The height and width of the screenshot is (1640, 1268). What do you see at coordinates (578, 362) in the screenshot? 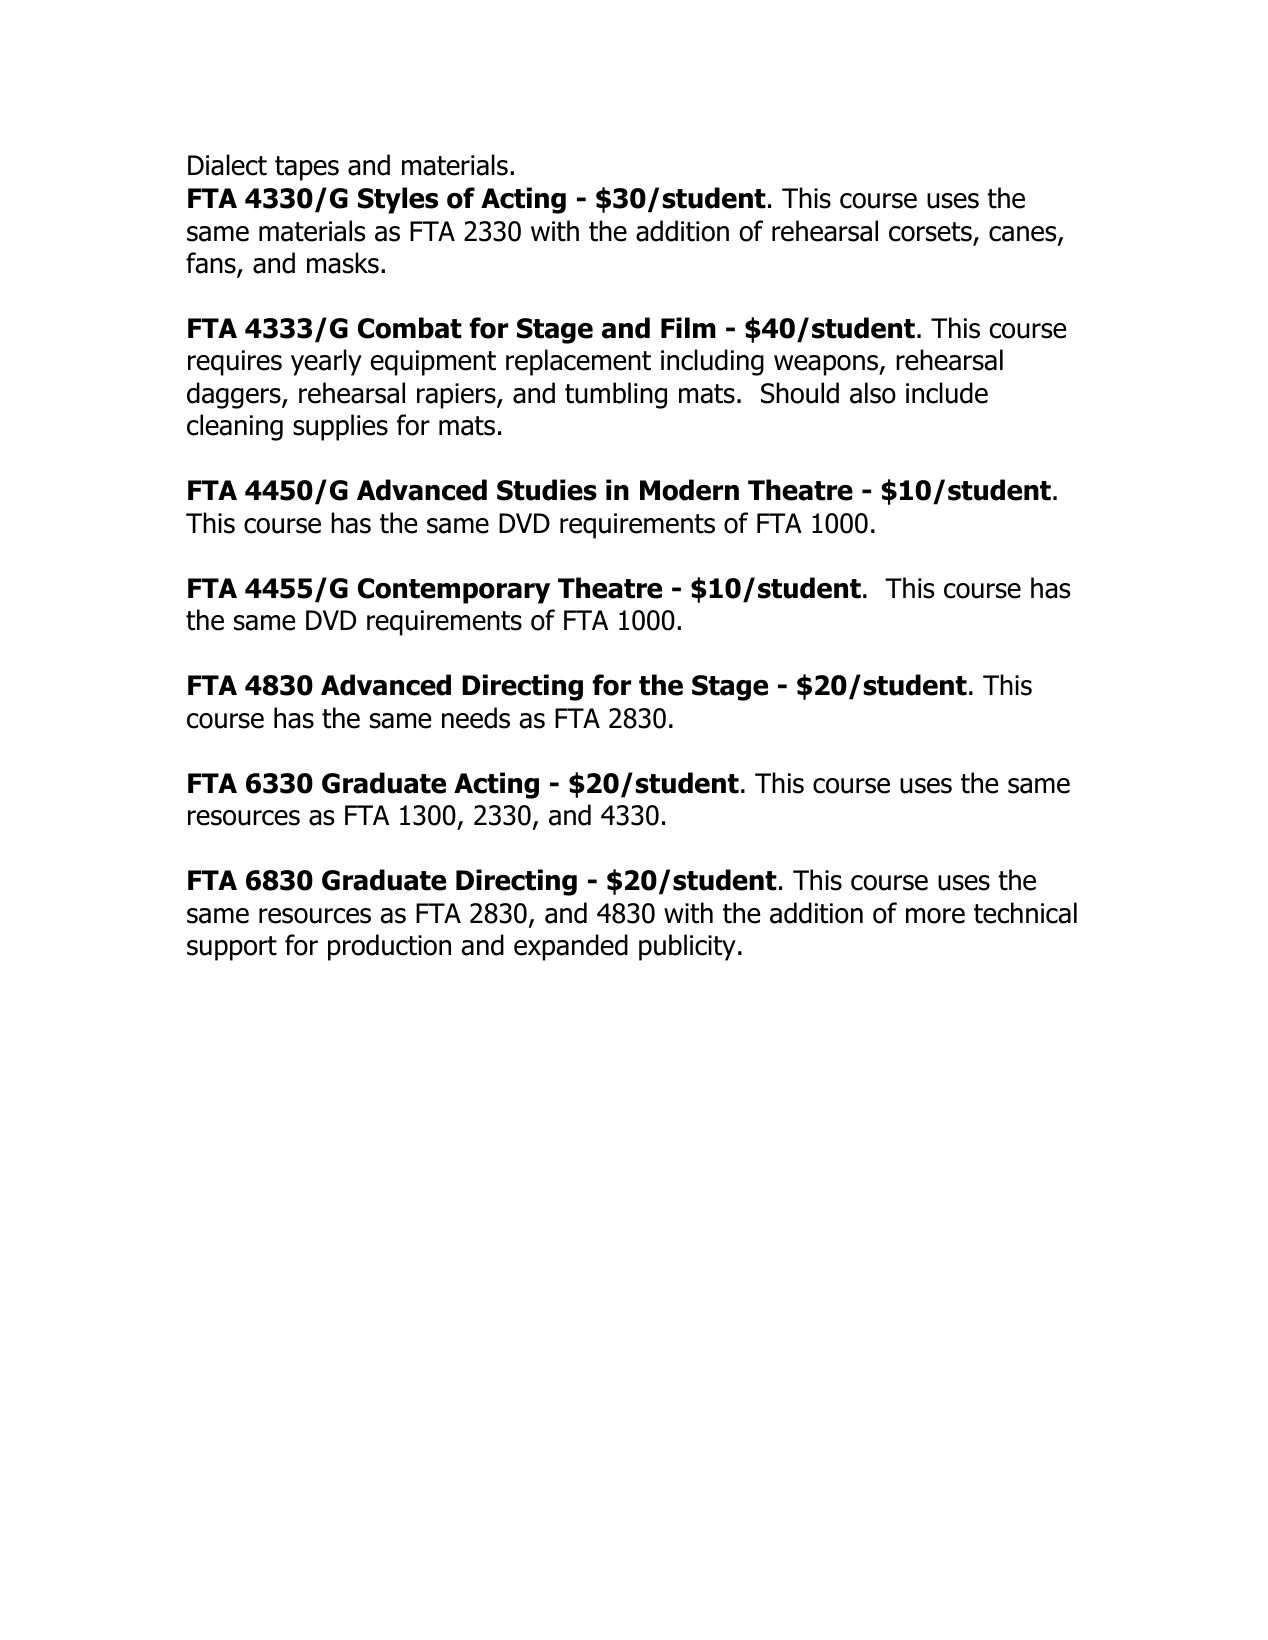
I see `replacement` at bounding box center [578, 362].
